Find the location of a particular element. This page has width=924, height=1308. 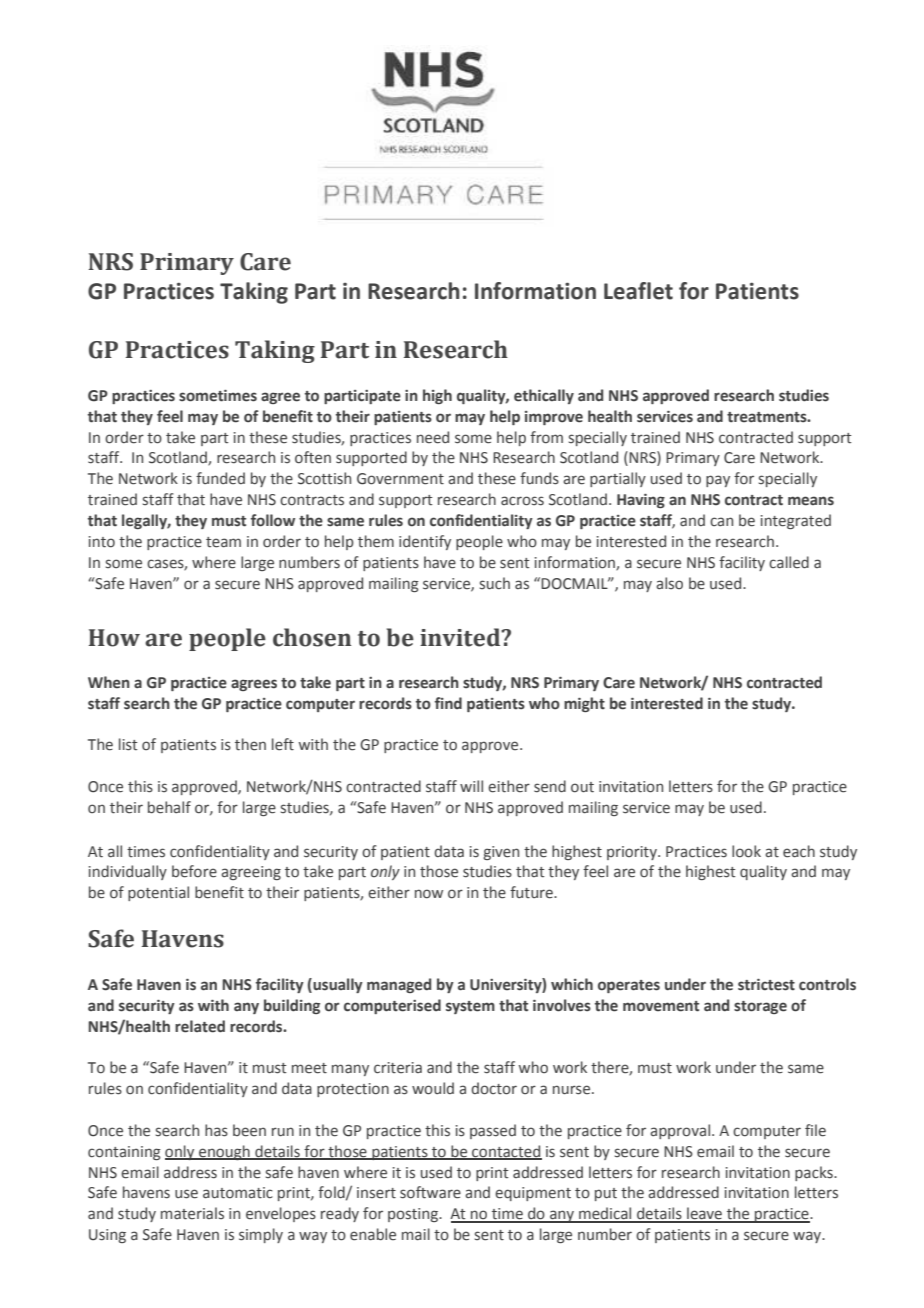

will is located at coordinates (471, 786).
